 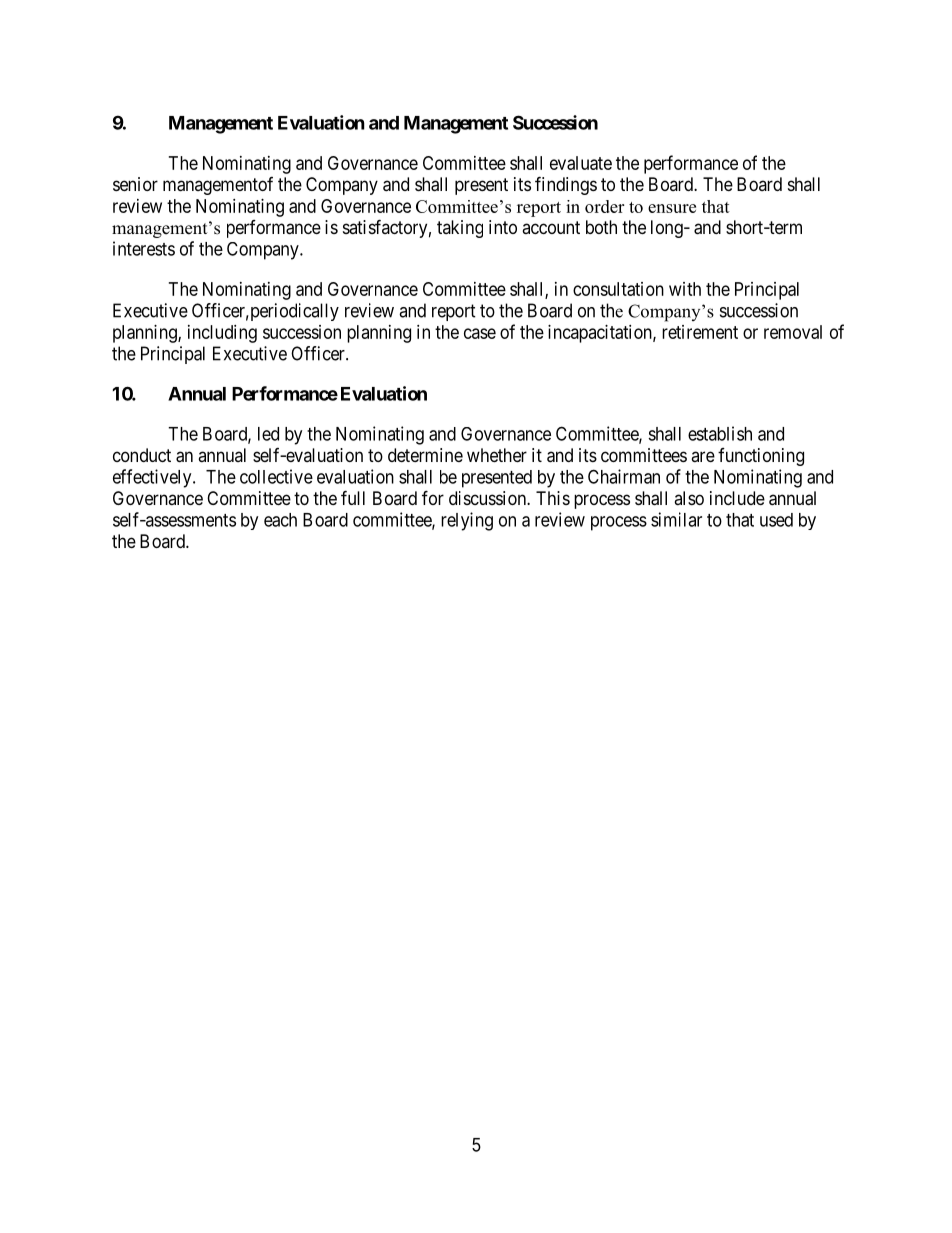 I want to click on including, so click(x=222, y=334).
